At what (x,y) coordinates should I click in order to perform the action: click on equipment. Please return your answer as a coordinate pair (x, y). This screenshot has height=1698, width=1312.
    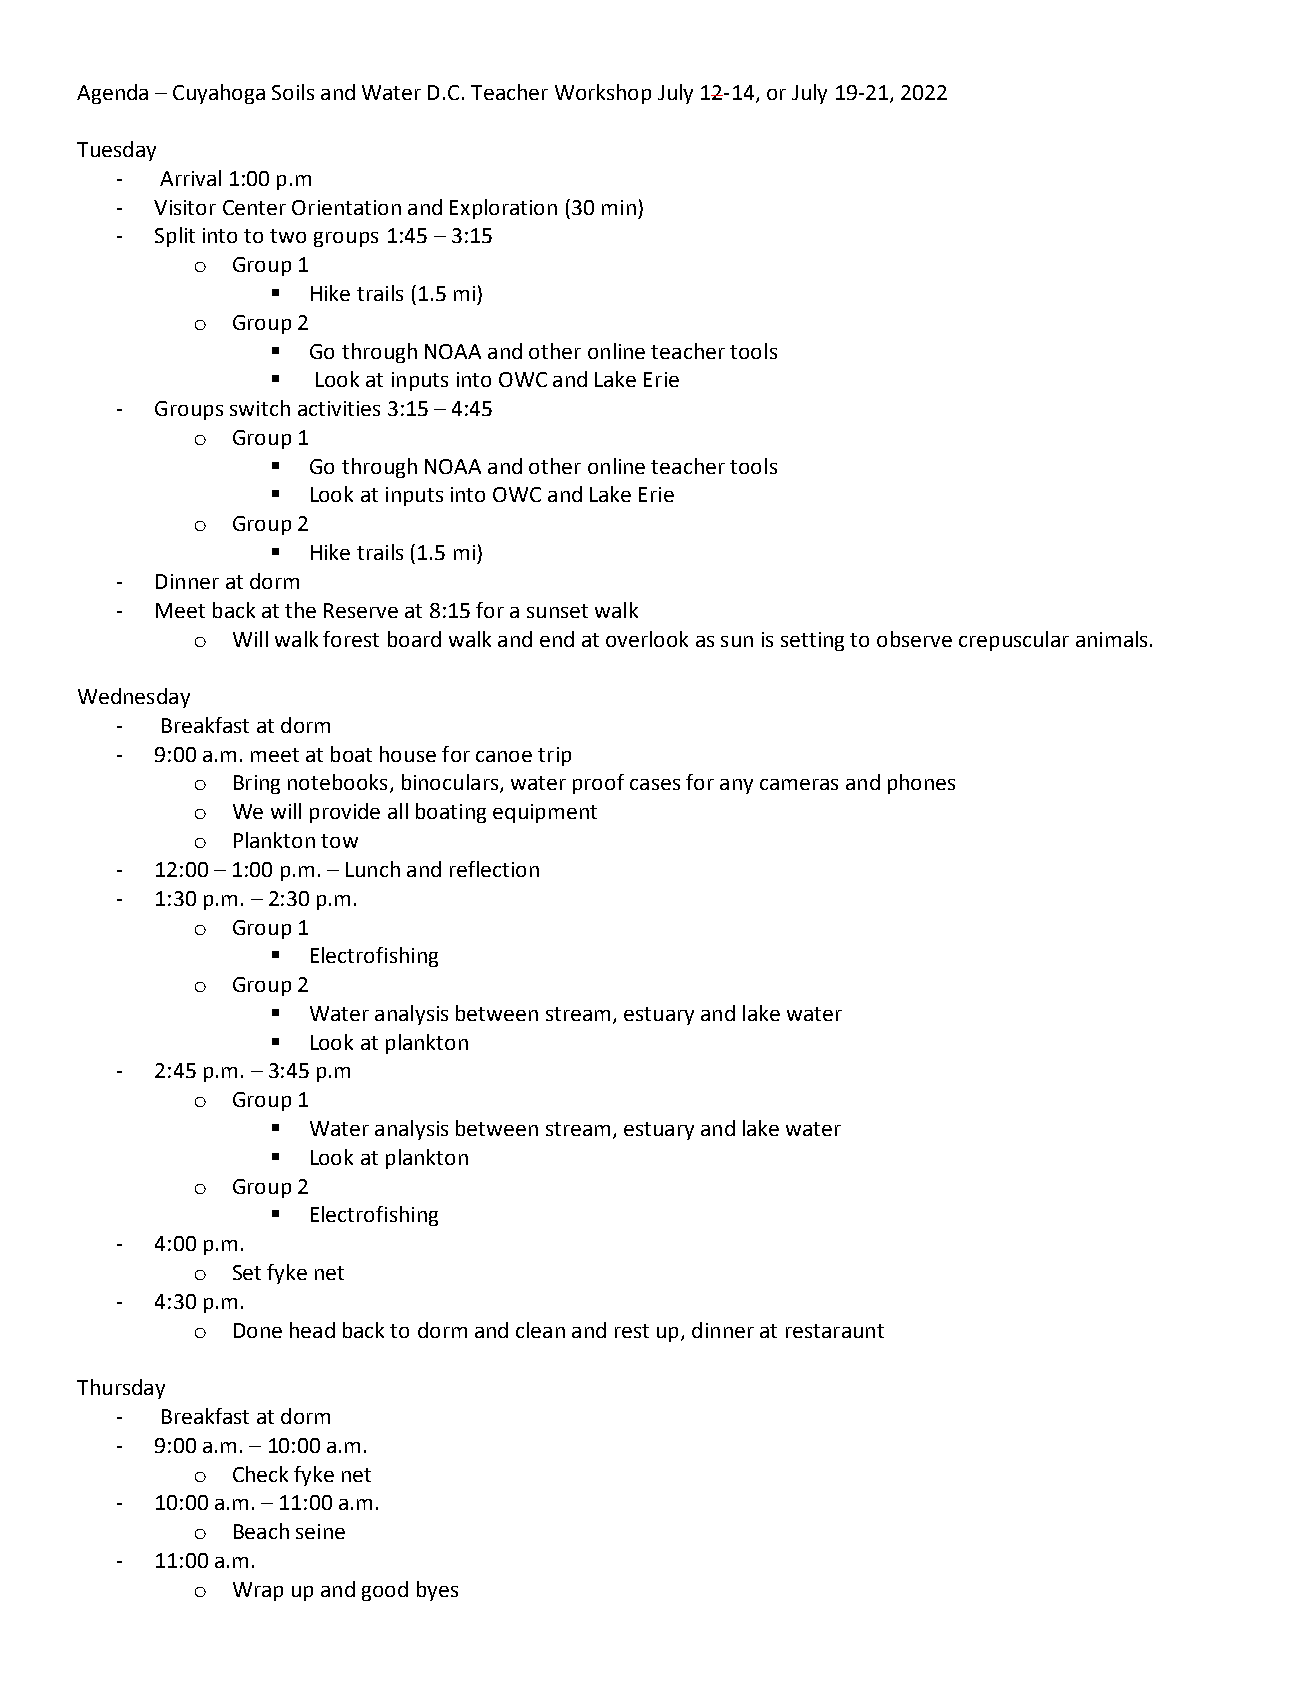
    Looking at the image, I should click on (545, 813).
